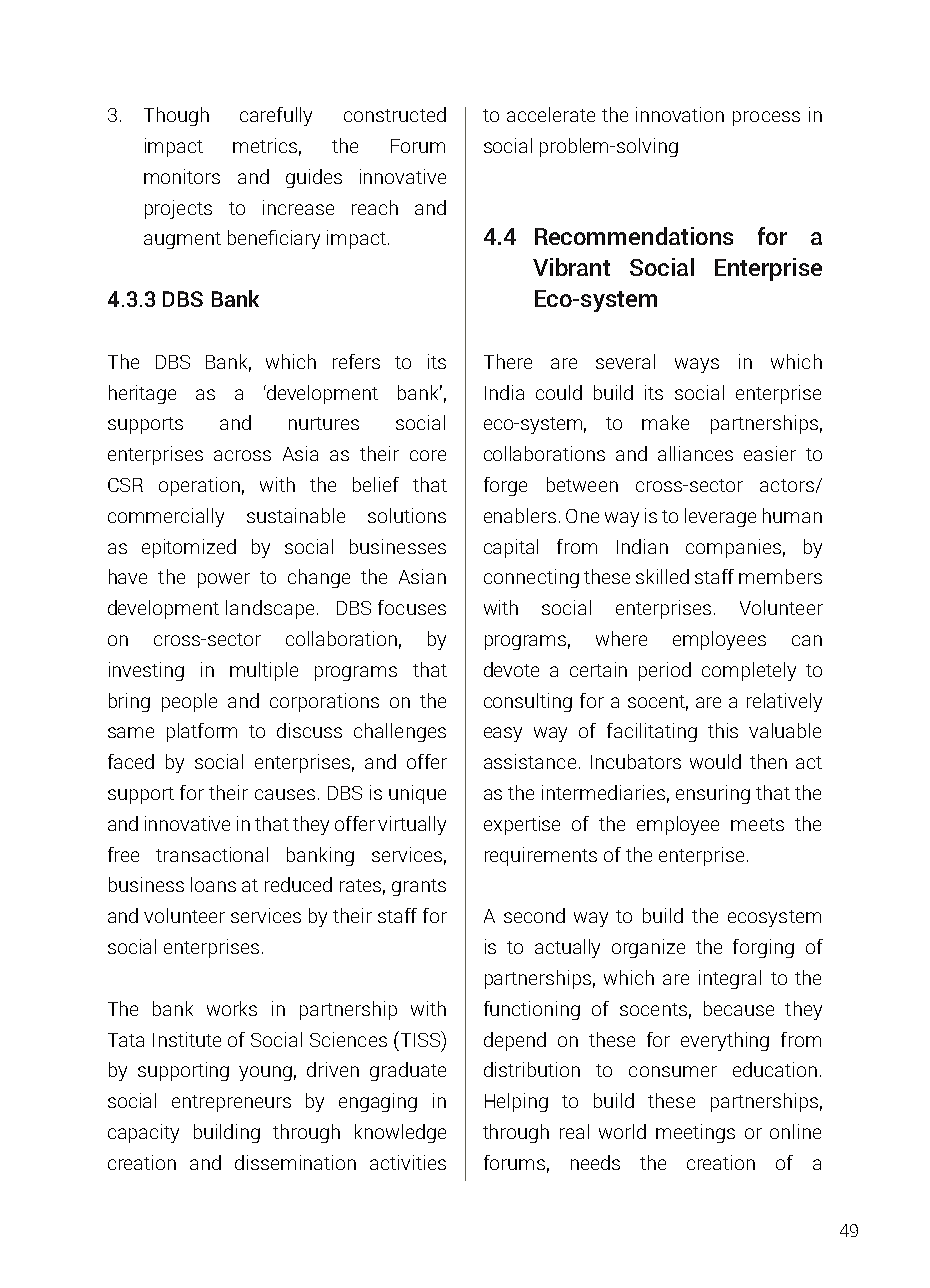 Image resolution: width=930 pixels, height=1288 pixels. I want to click on meetings, so click(695, 1133).
